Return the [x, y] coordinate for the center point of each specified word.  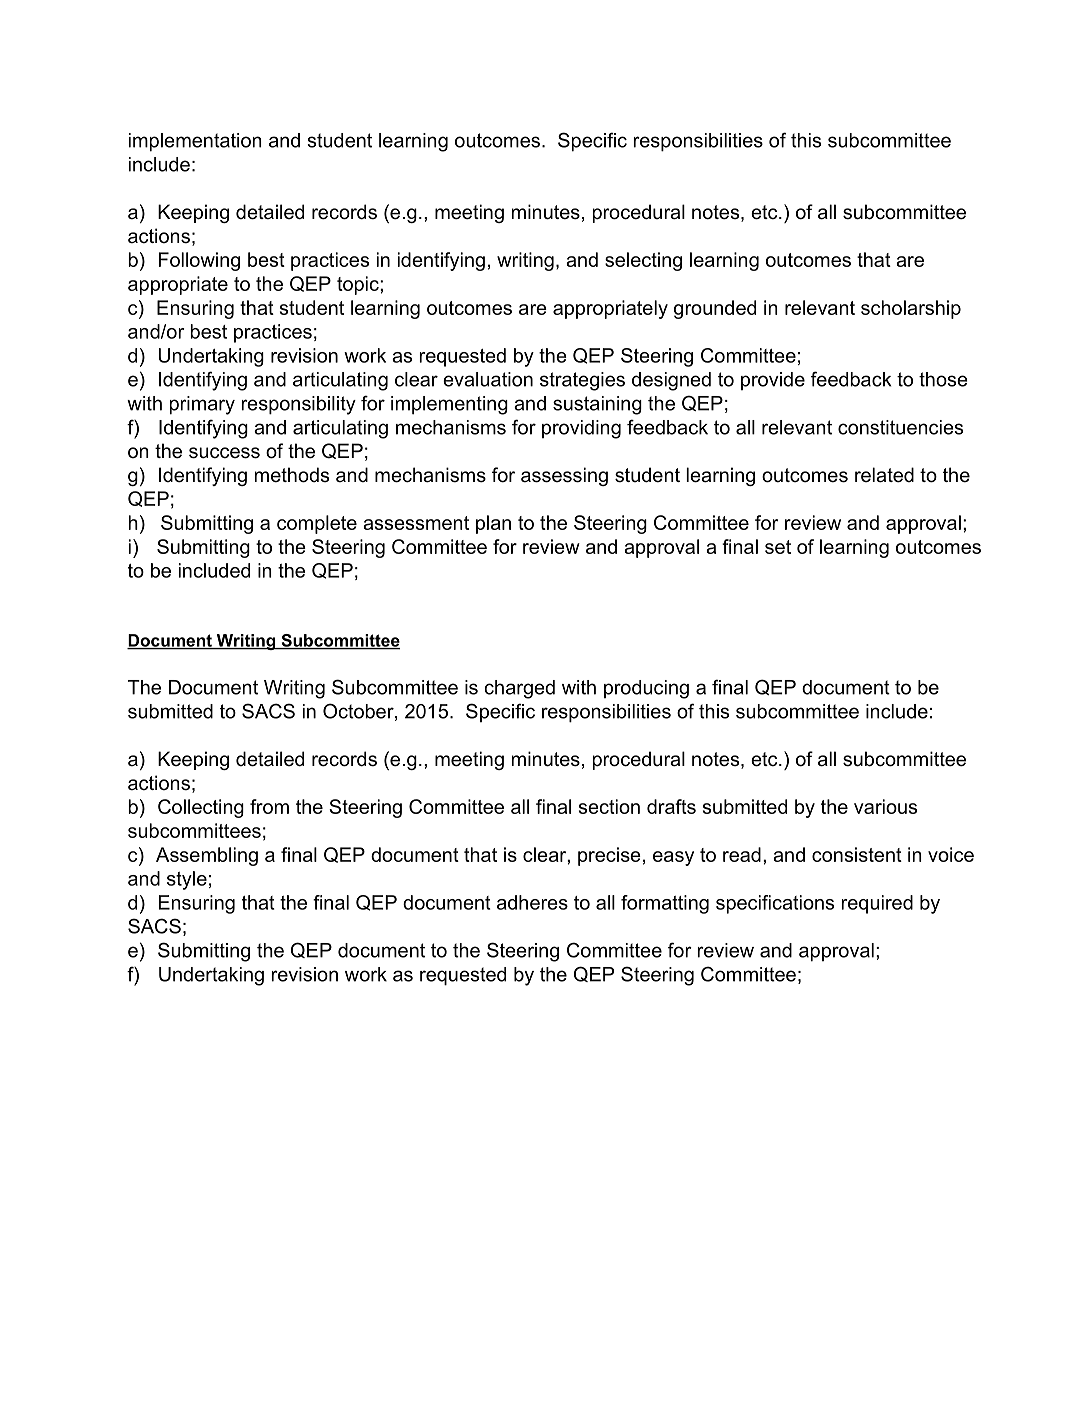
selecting [643, 261]
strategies [582, 381]
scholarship [911, 309]
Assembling [207, 856]
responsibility [298, 405]
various [885, 806]
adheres [532, 902]
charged [519, 689]
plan [493, 524]
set [778, 547]
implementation [195, 142]
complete [317, 524]
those [943, 379]
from [269, 806]
